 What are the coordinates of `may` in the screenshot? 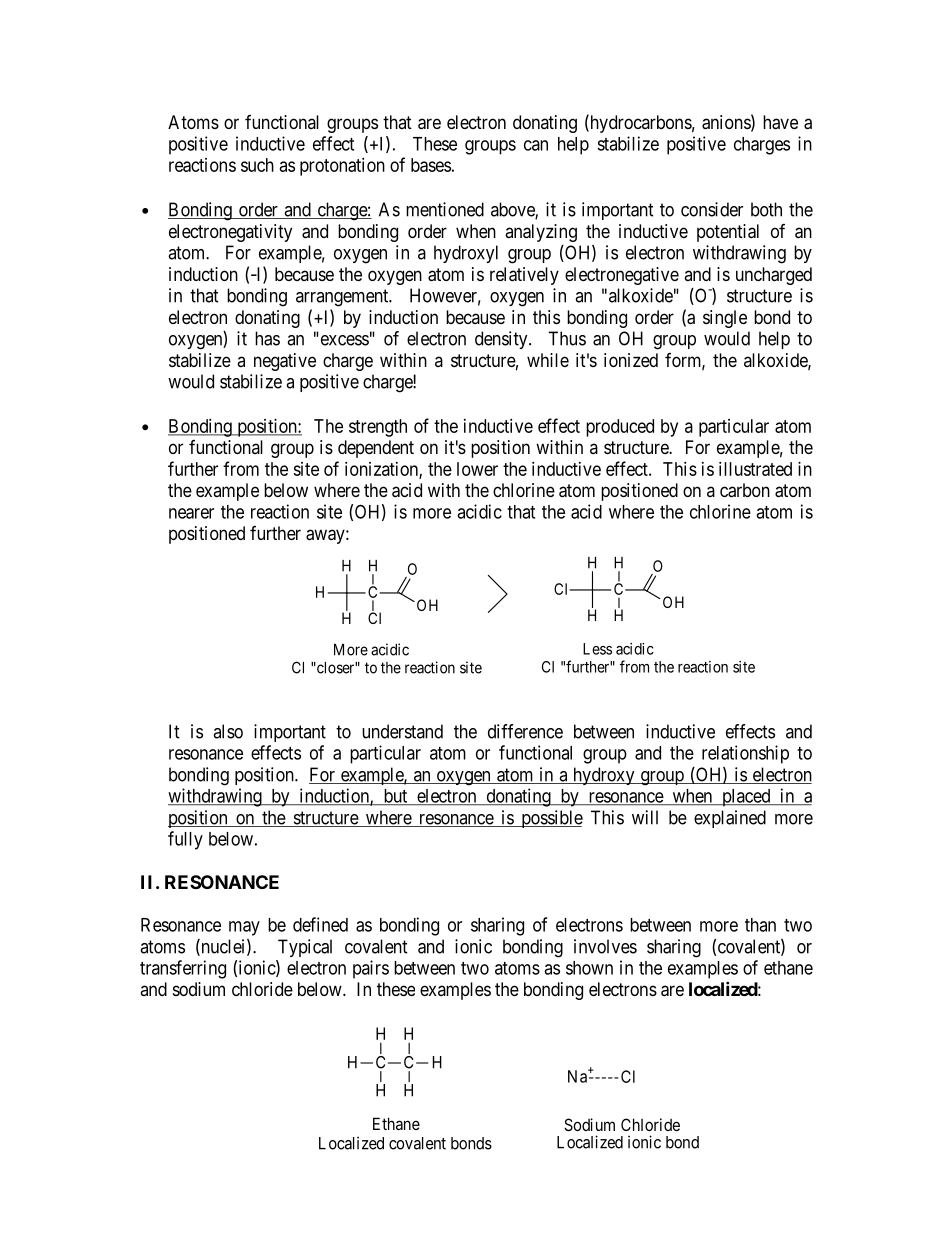 It's located at (244, 928).
